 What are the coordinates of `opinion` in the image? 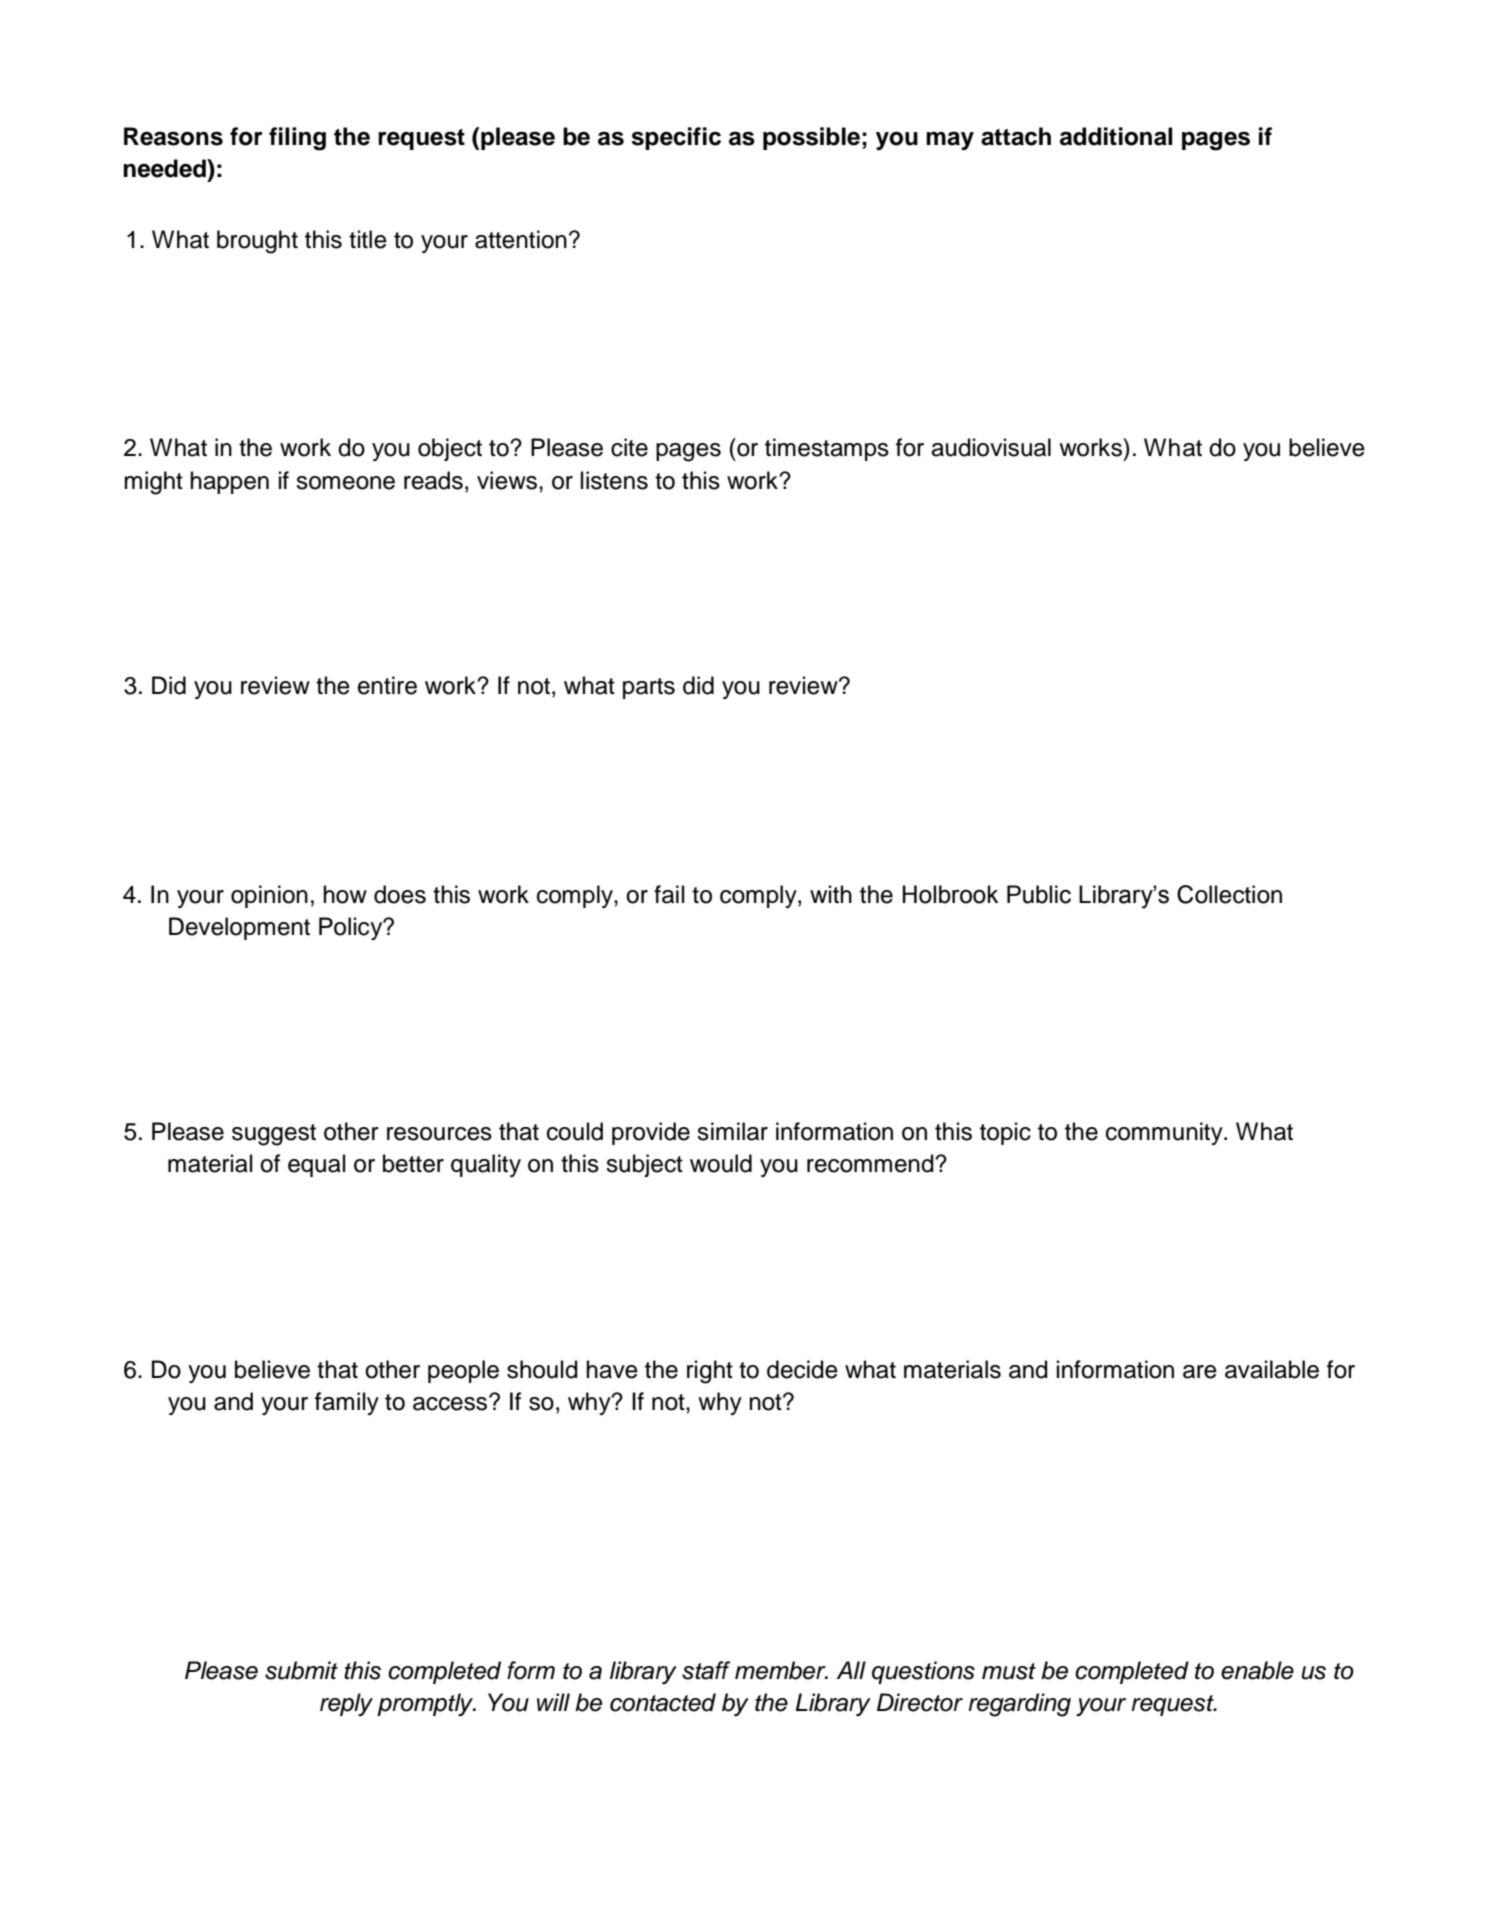 It's located at (269, 896).
